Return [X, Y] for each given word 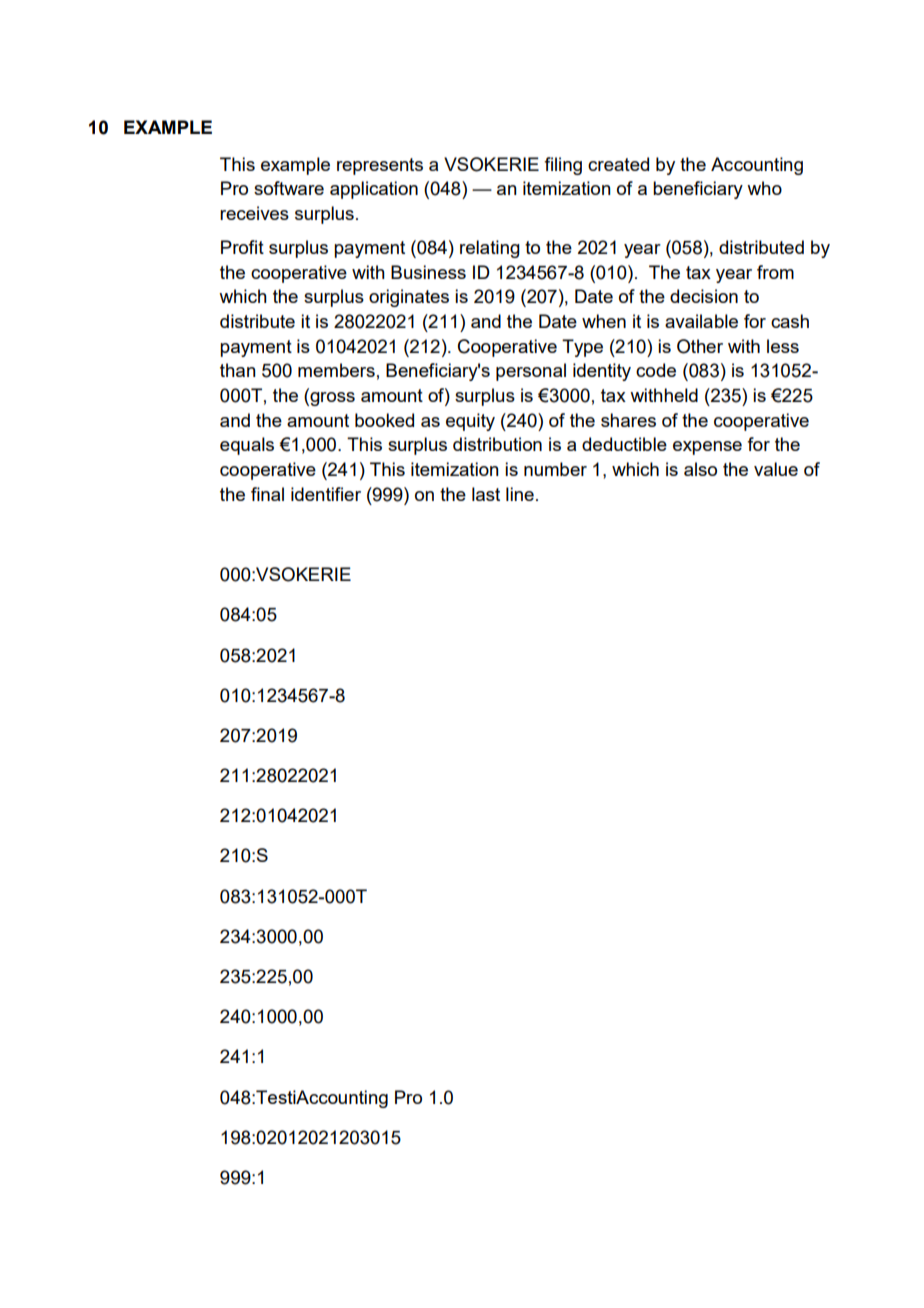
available [701, 321]
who [764, 188]
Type [582, 348]
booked [384, 420]
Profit [242, 247]
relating [490, 249]
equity [470, 422]
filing [563, 166]
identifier [326, 494]
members [336, 370]
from [775, 272]
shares [628, 420]
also [700, 469]
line [520, 494]
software [289, 188]
